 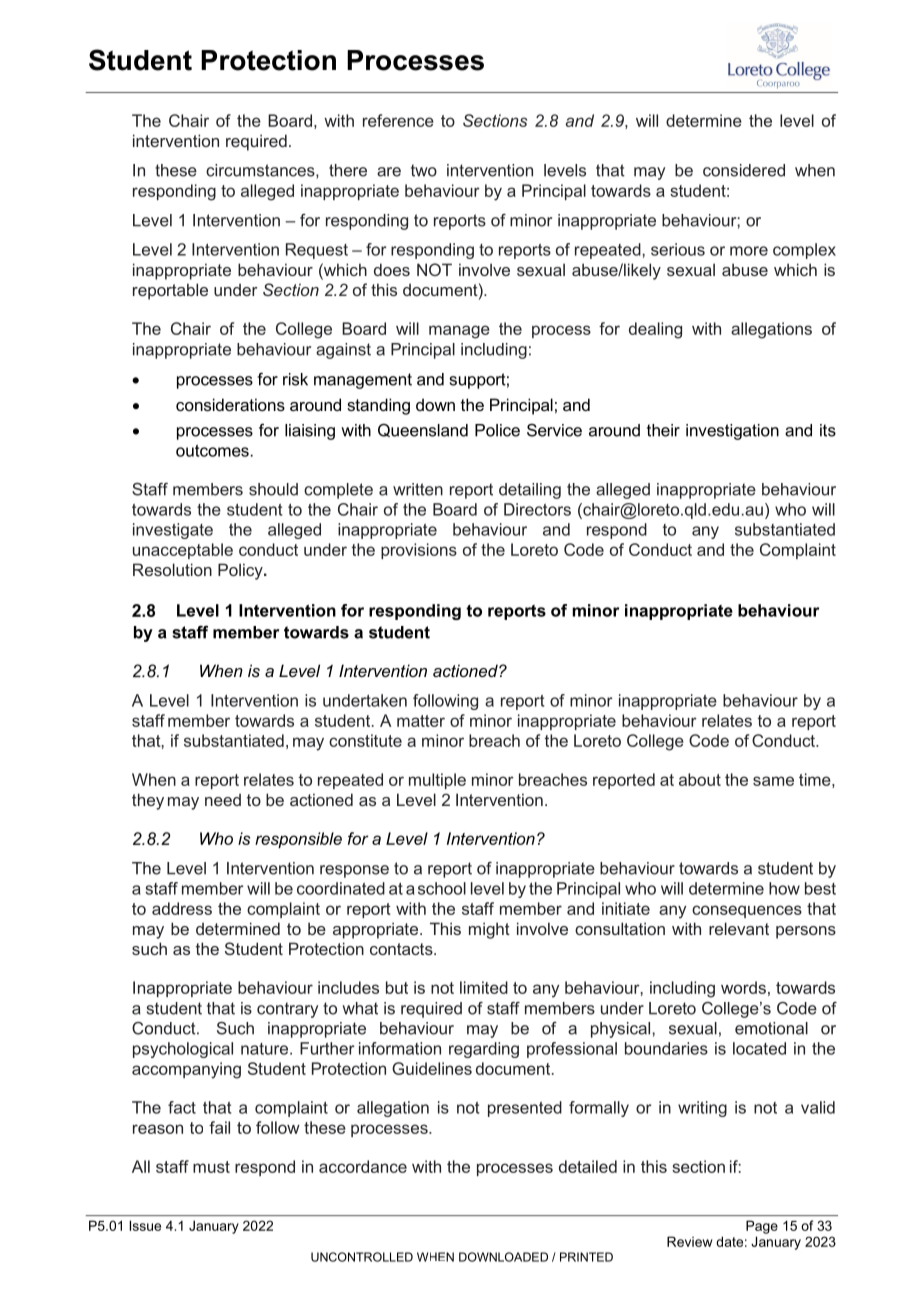 What do you see at coordinates (273, 489) in the screenshot?
I see `should` at bounding box center [273, 489].
